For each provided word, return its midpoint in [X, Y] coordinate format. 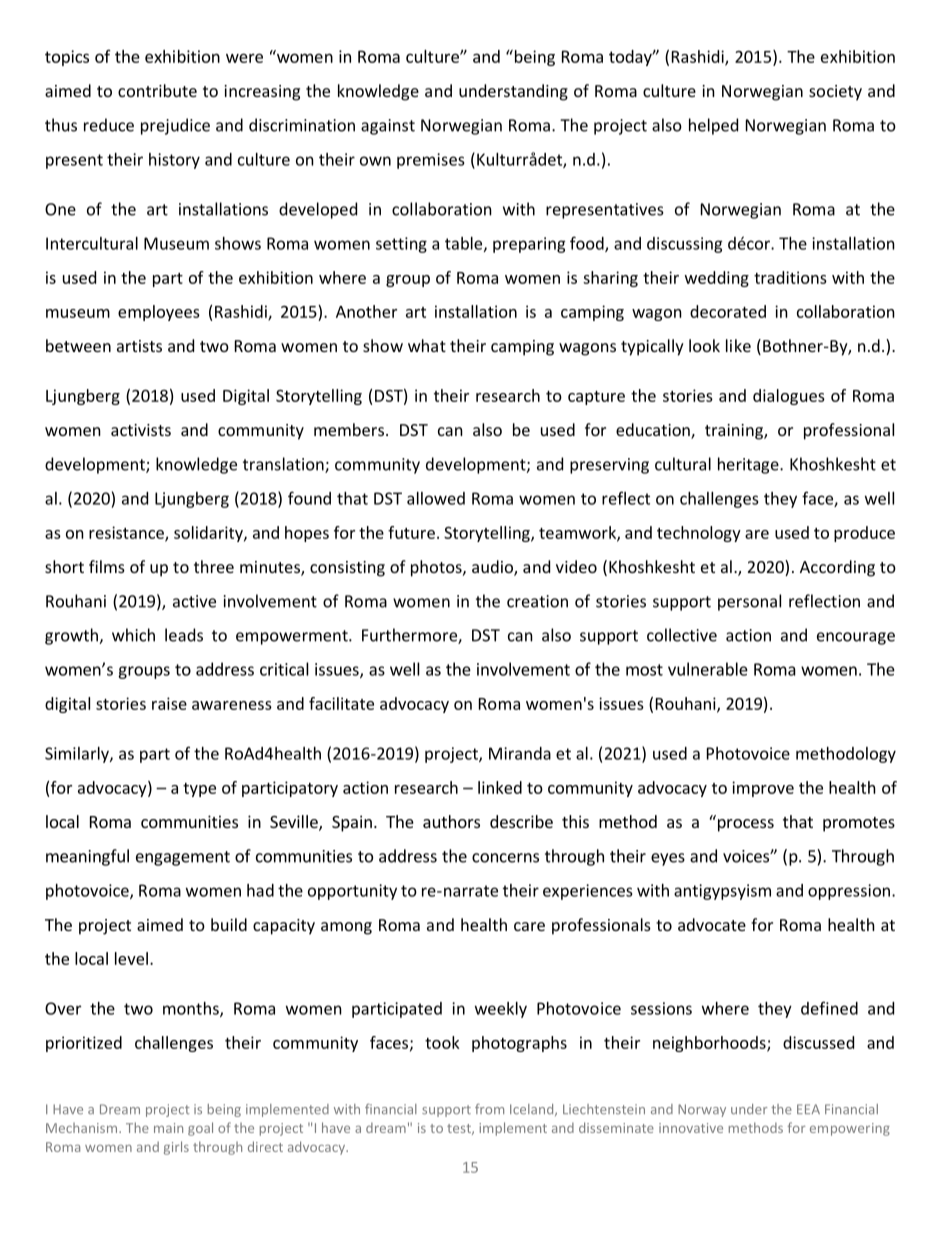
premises [431, 161]
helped [713, 126]
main [168, 1128]
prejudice [175, 126]
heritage [749, 465]
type [199, 790]
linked [500, 787]
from [489, 1109]
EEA [808, 1109]
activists [141, 430]
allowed [436, 498]
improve [763, 789]
